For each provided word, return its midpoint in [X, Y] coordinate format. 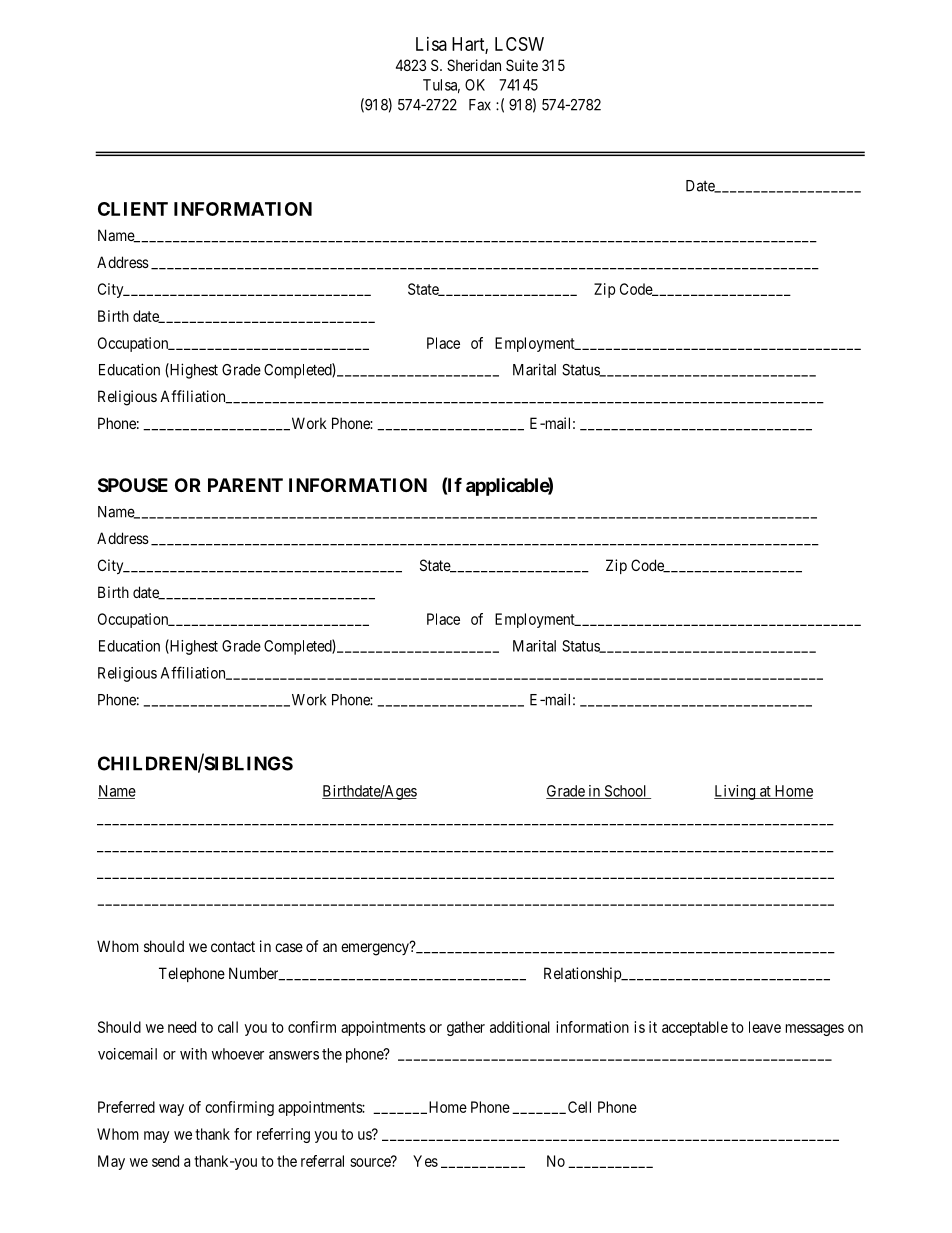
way [171, 1110]
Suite [522, 65]
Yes [425, 1161]
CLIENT [133, 209]
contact [233, 946]
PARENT [245, 485]
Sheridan [474, 65]
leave [765, 1027]
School [625, 792]
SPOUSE [133, 485]
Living [736, 792]
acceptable [695, 1028]
